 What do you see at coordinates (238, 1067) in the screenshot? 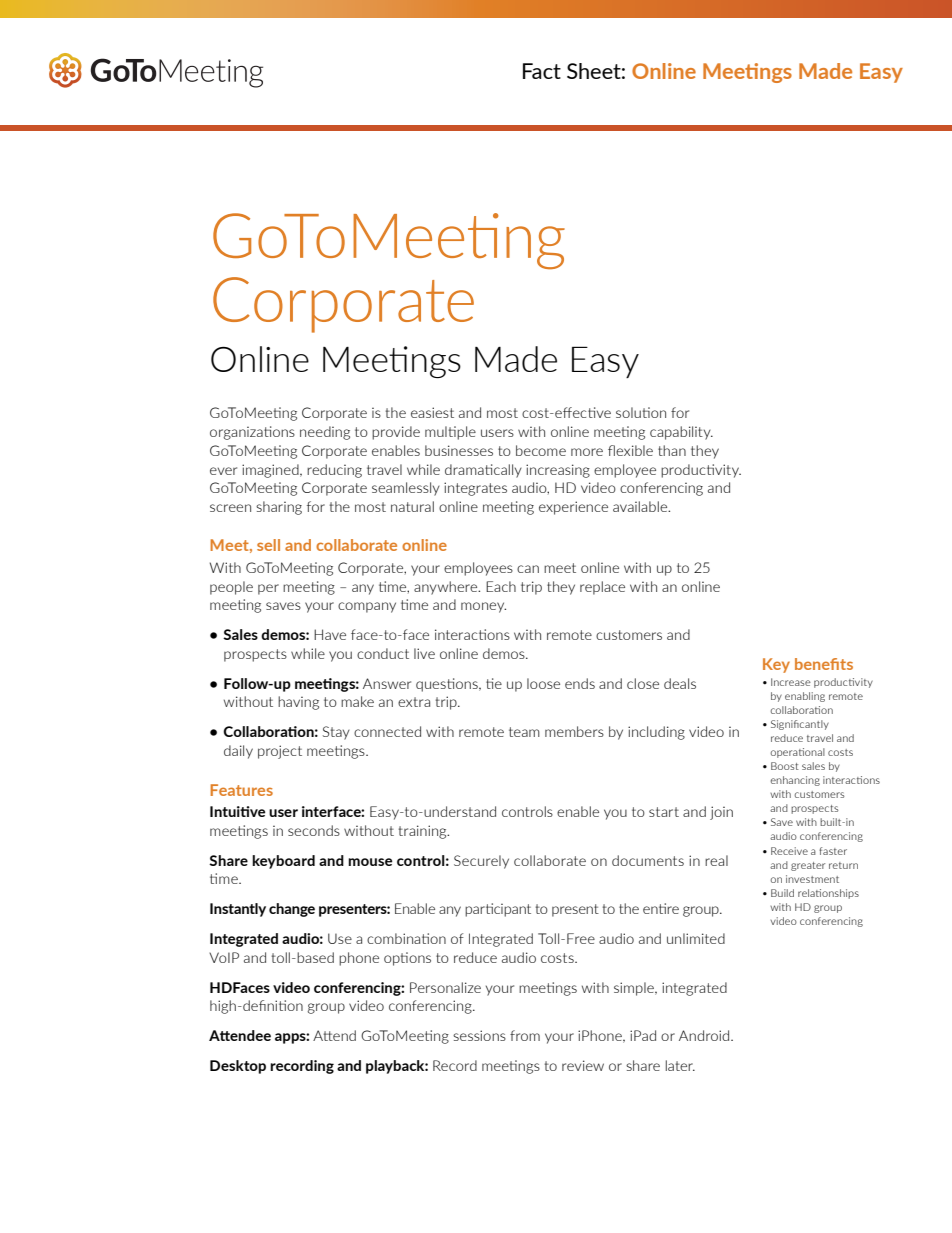
I see `Desktop` at bounding box center [238, 1067].
